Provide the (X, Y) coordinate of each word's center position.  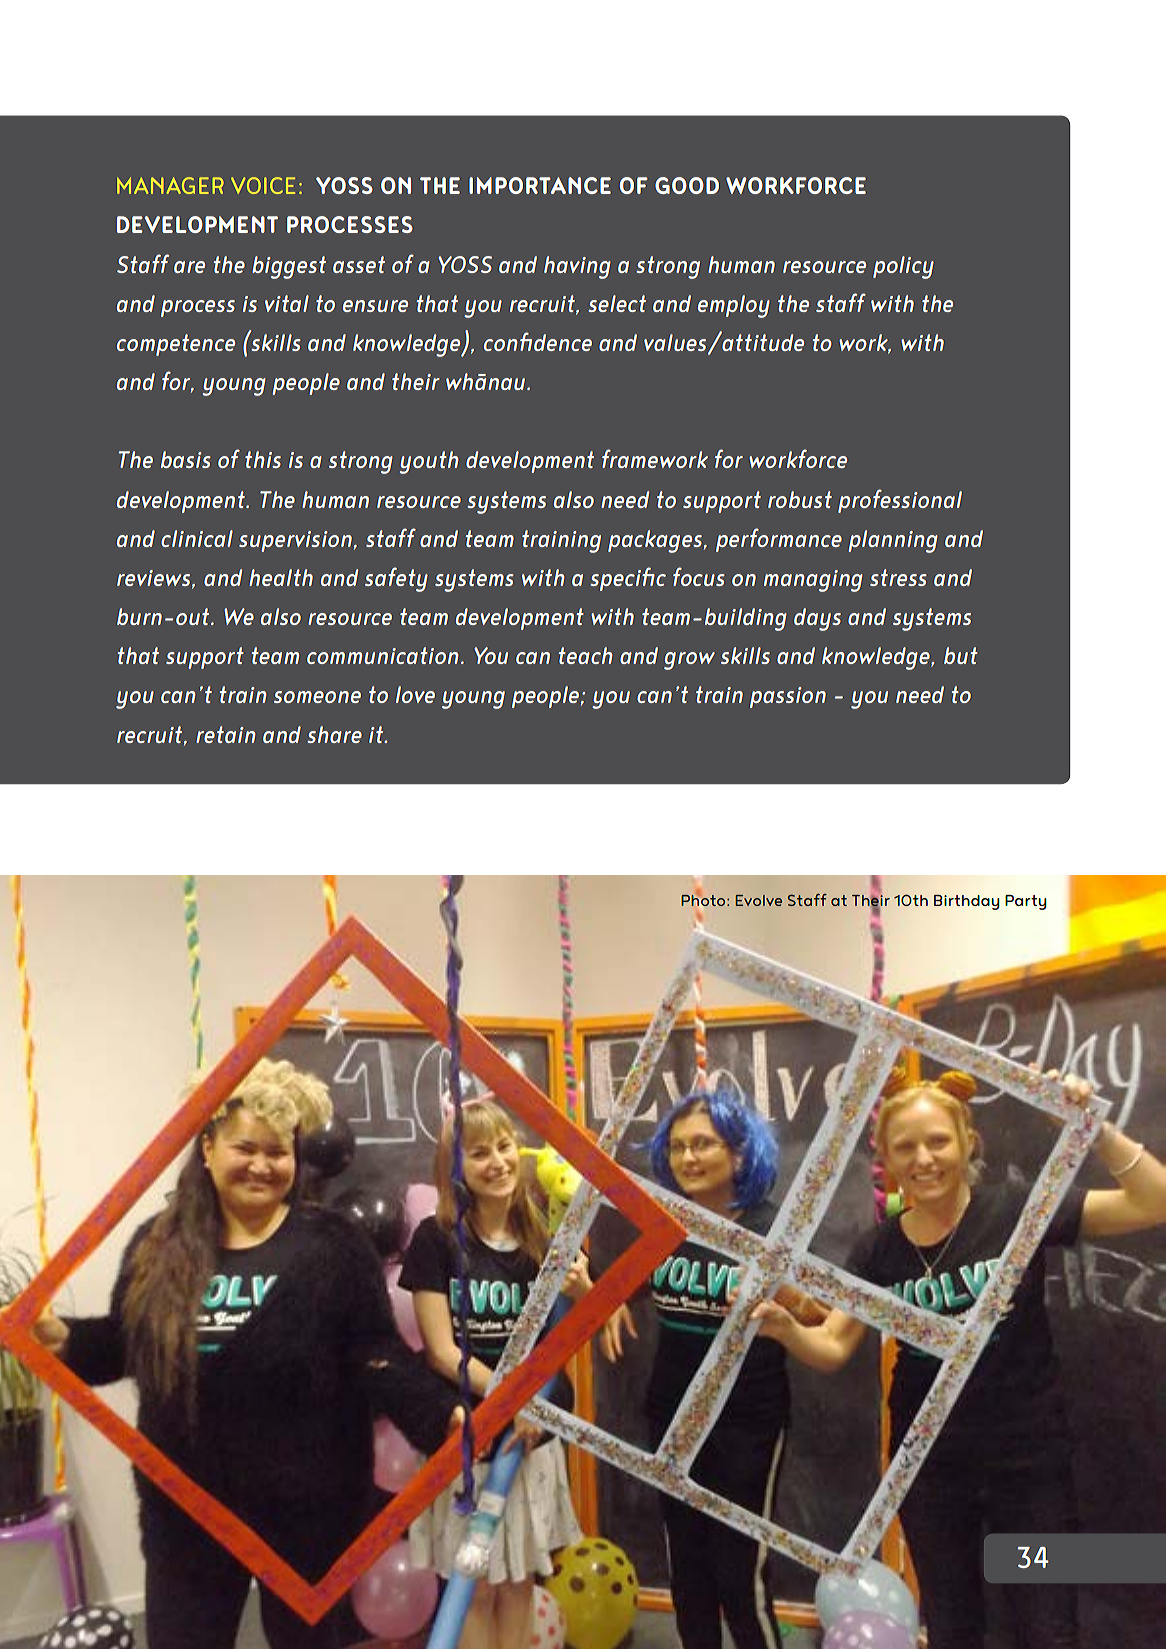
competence (176, 345)
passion (788, 697)
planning (893, 541)
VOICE (263, 185)
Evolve (758, 900)
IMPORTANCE (540, 185)
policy (903, 267)
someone (317, 697)
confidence (538, 341)
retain (226, 734)
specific (628, 579)
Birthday (967, 902)
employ (734, 306)
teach (585, 655)
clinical (197, 538)
